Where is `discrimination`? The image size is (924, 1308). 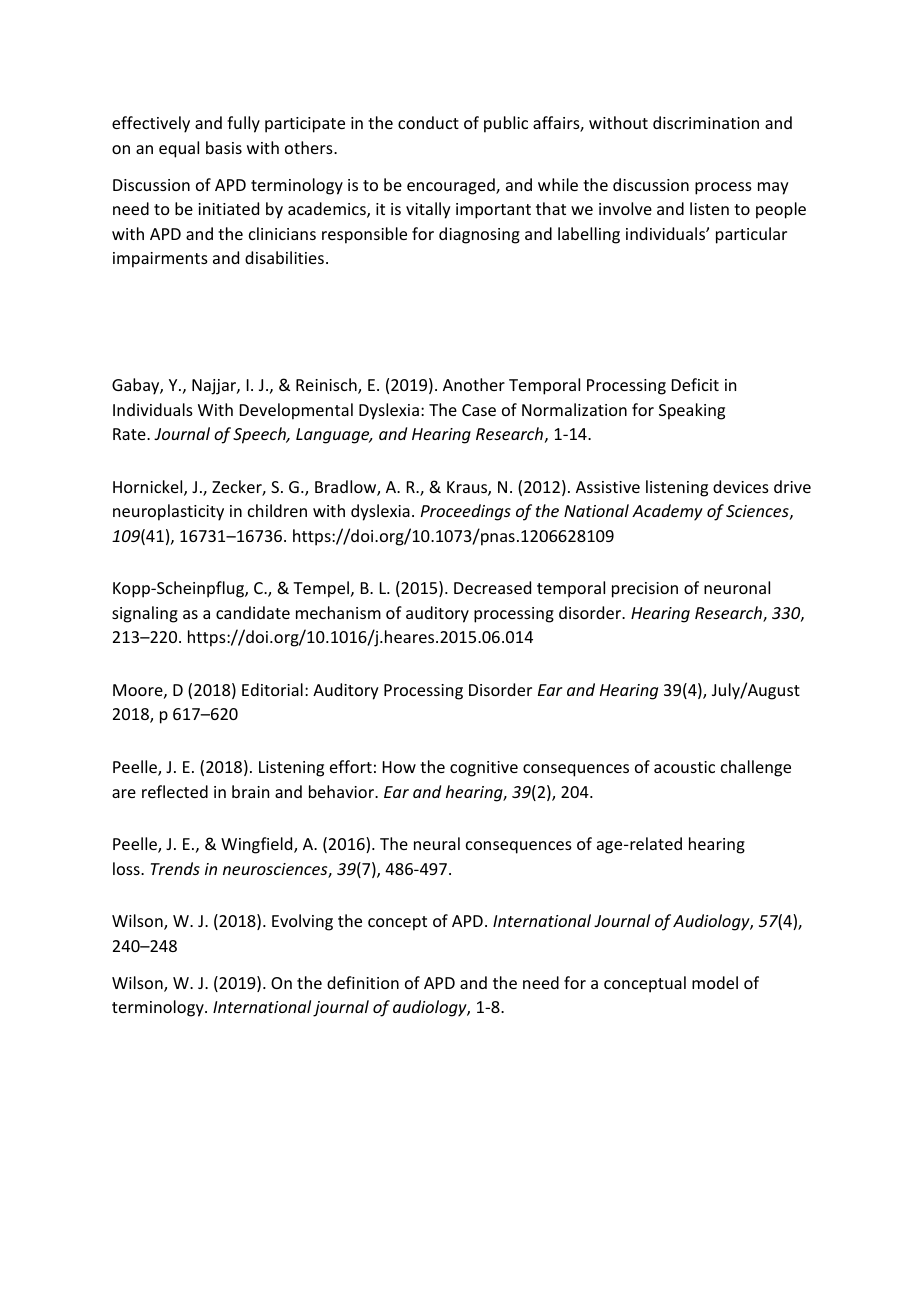 discrimination is located at coordinates (706, 122).
